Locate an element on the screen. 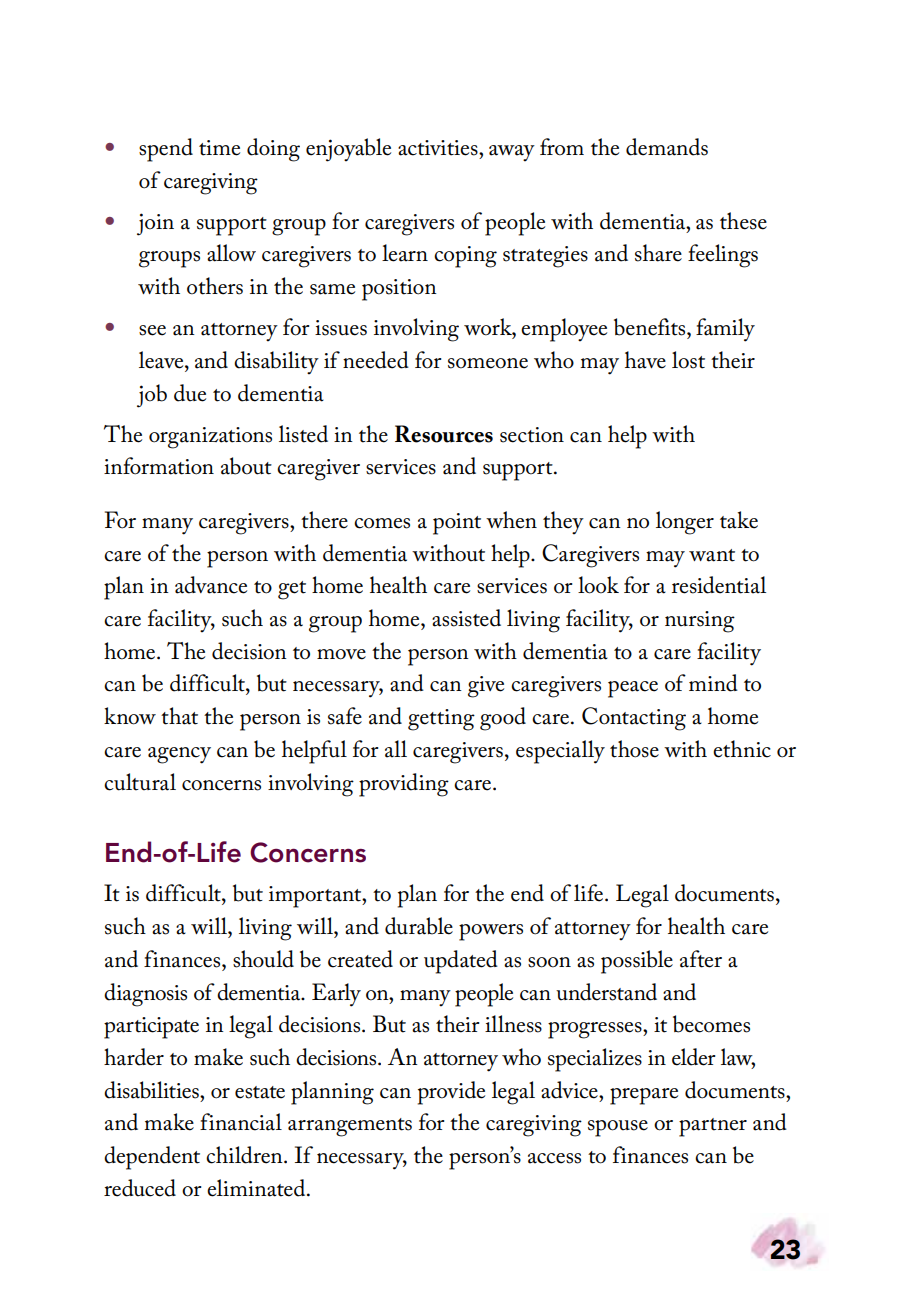  activities is located at coordinates (439, 148).
